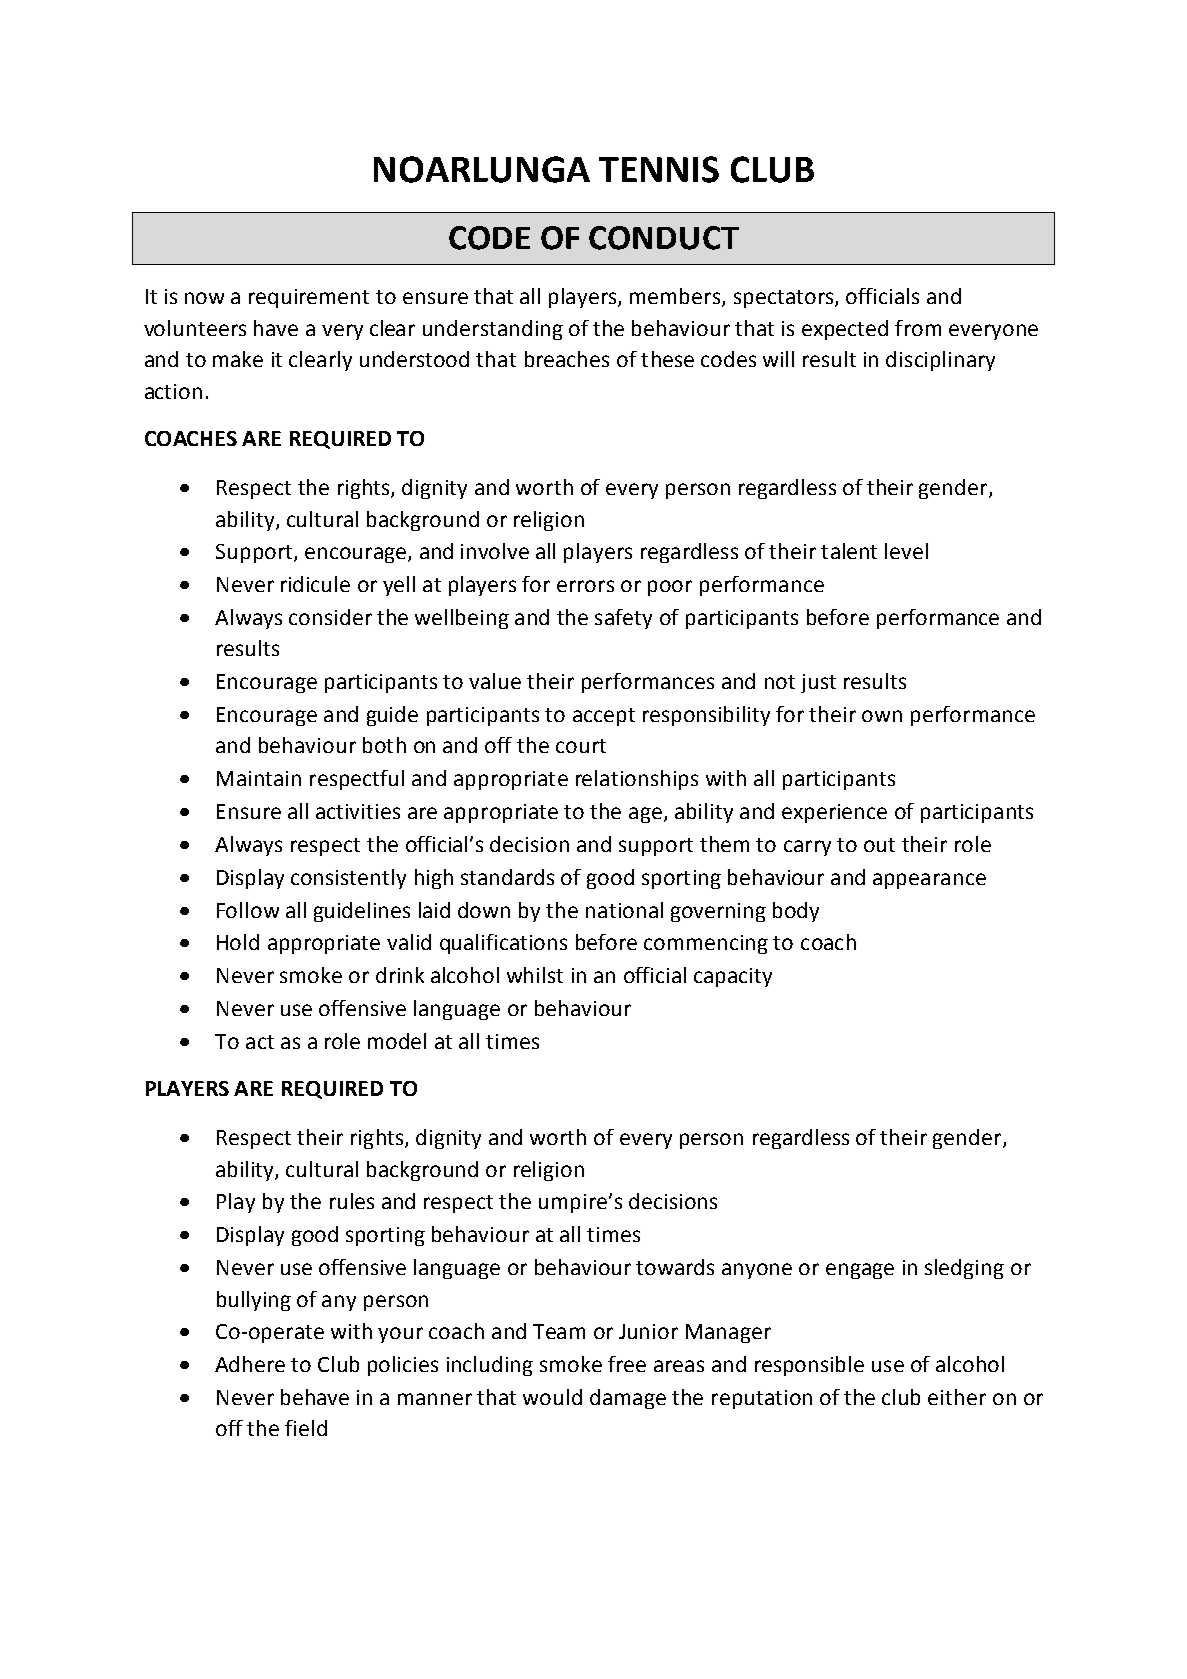 The height and width of the page is (1679, 1187). Describe the element at coordinates (309, 298) in the page. I see `requirement` at that location.
